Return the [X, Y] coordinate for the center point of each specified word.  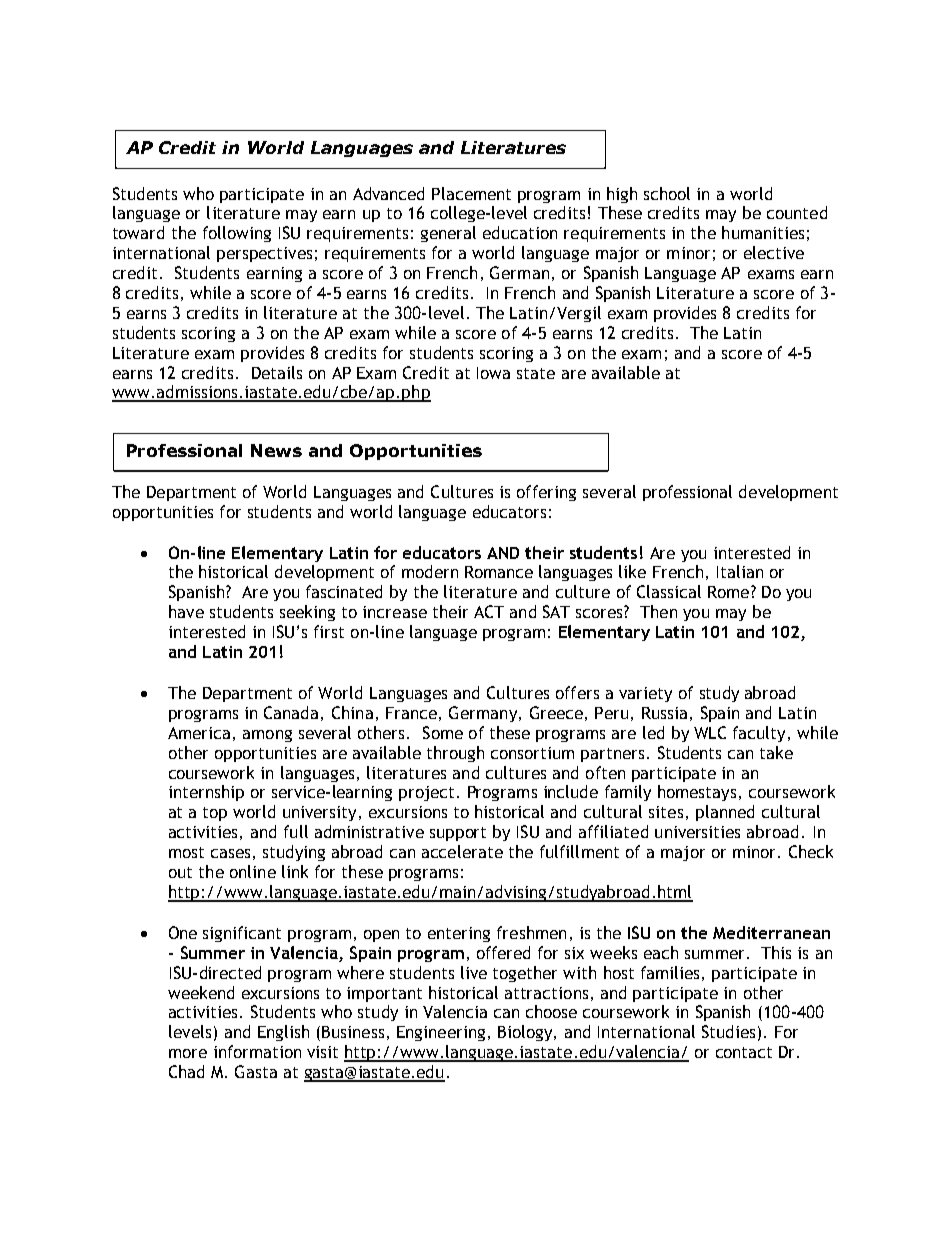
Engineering [441, 1033]
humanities [763, 232]
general [448, 234]
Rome [730, 592]
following [237, 234]
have [186, 611]
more [188, 1053]
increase [395, 612]
